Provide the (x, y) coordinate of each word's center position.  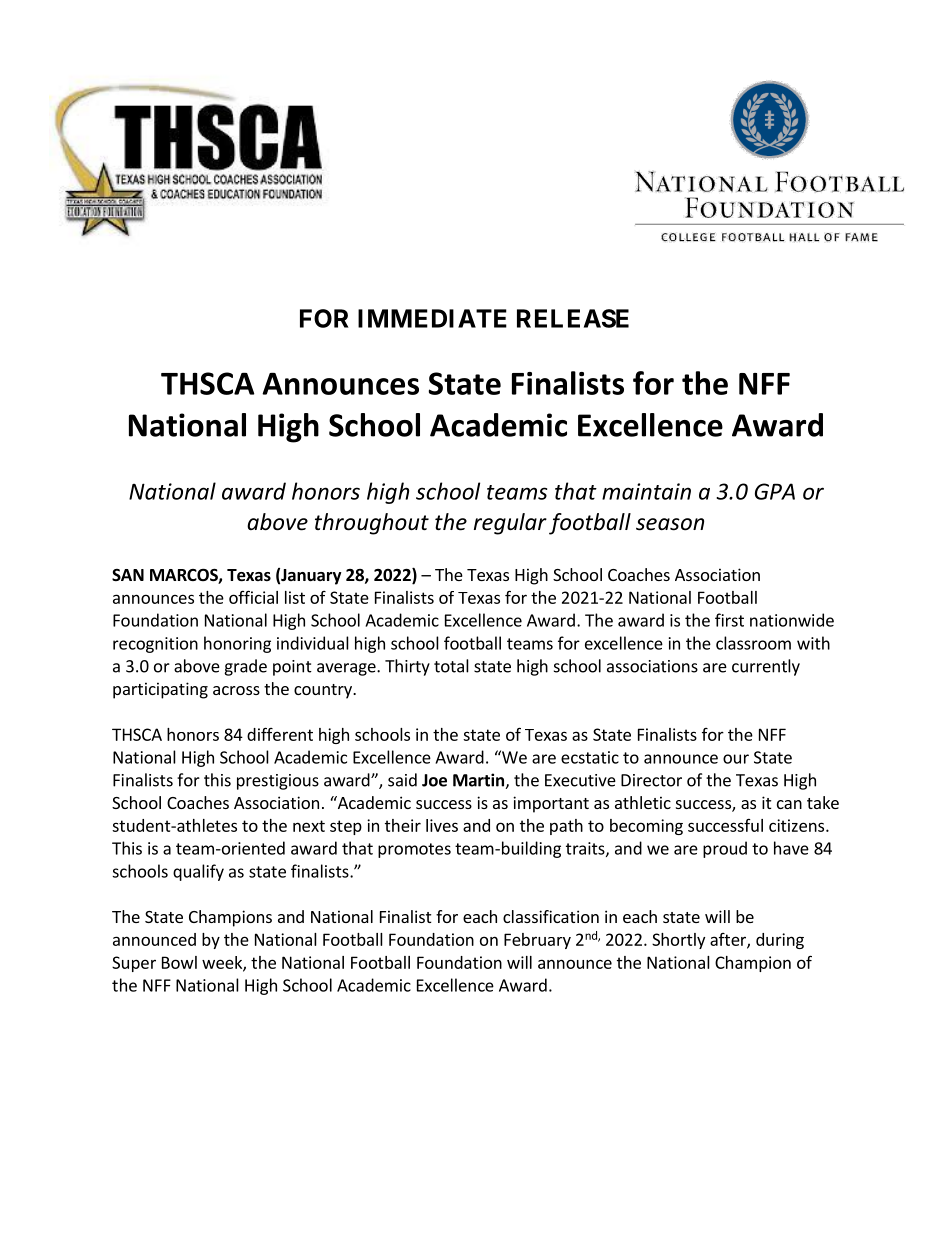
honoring (237, 644)
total (451, 666)
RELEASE (573, 318)
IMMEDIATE (432, 318)
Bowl (179, 962)
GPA (775, 491)
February (537, 941)
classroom (753, 643)
